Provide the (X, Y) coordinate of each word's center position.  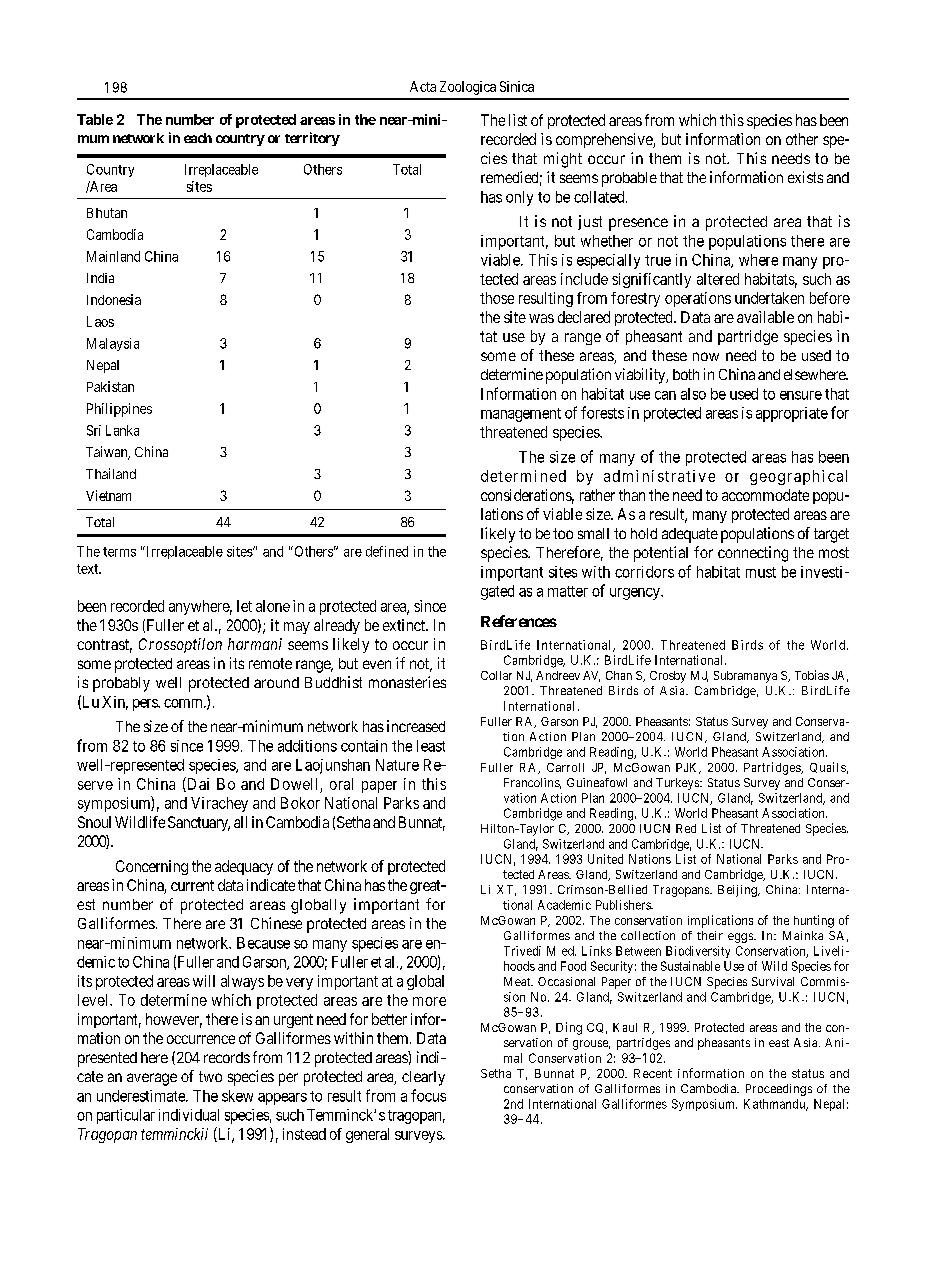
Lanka (122, 430)
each (198, 138)
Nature (397, 765)
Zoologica (468, 88)
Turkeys (678, 784)
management (521, 415)
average (152, 1079)
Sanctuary (199, 823)
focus (428, 1095)
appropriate (792, 414)
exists (805, 177)
